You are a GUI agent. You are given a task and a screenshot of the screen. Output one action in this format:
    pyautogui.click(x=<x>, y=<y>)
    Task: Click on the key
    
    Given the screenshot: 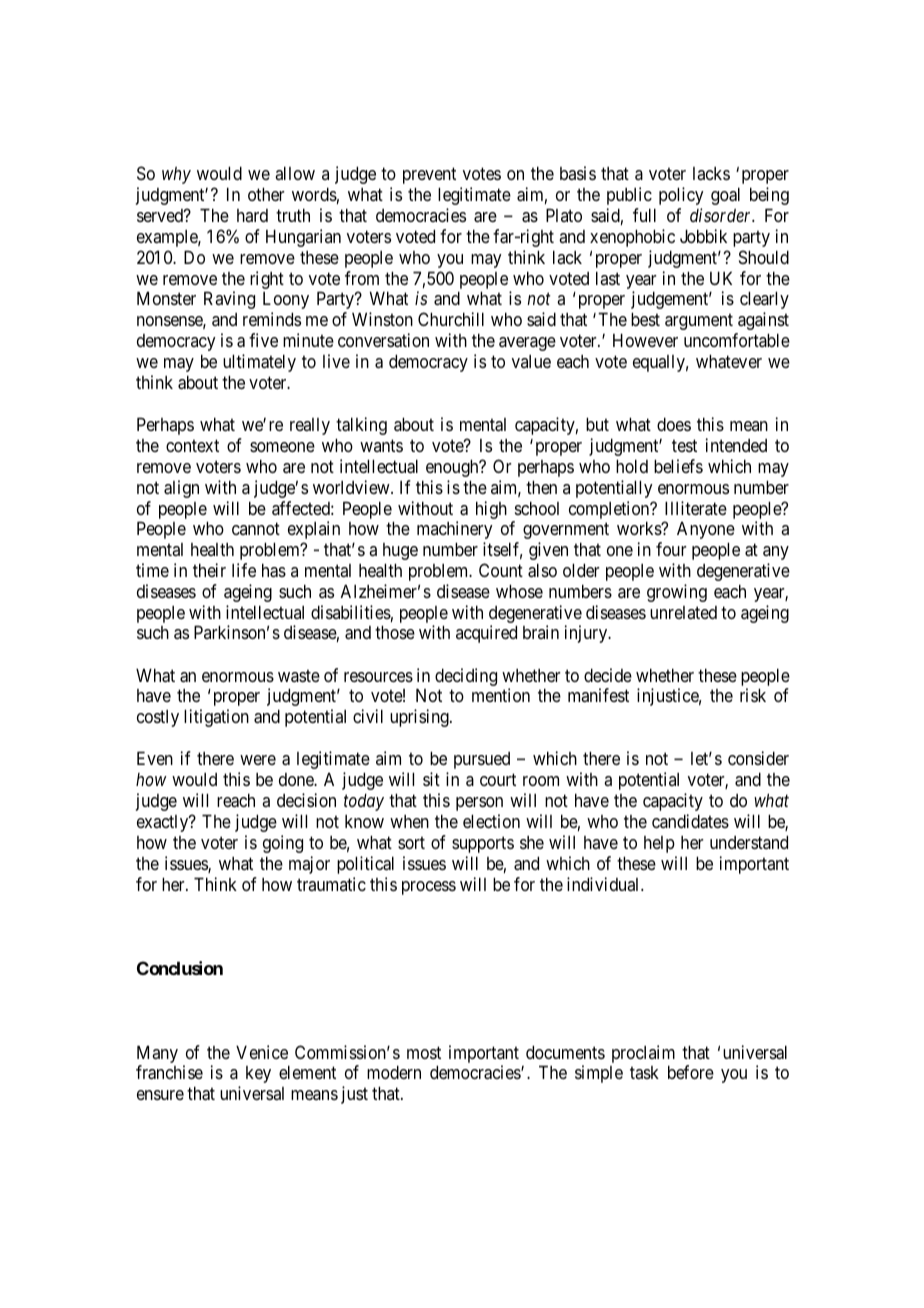 What is the action you would take?
    pyautogui.click(x=258, y=1074)
